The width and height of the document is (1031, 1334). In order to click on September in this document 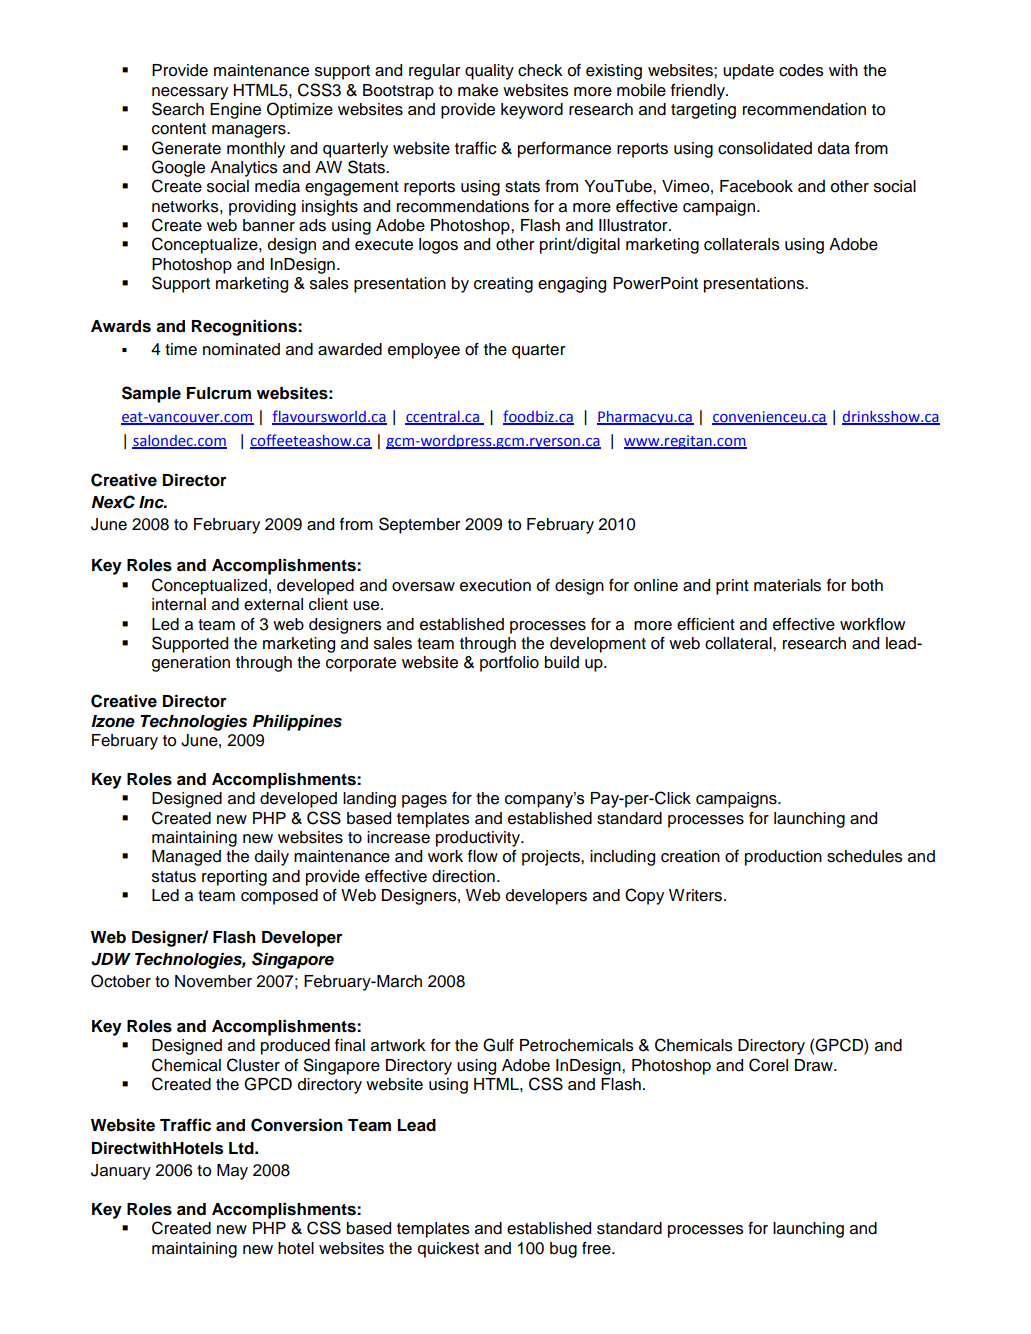, I will do `click(419, 525)`.
